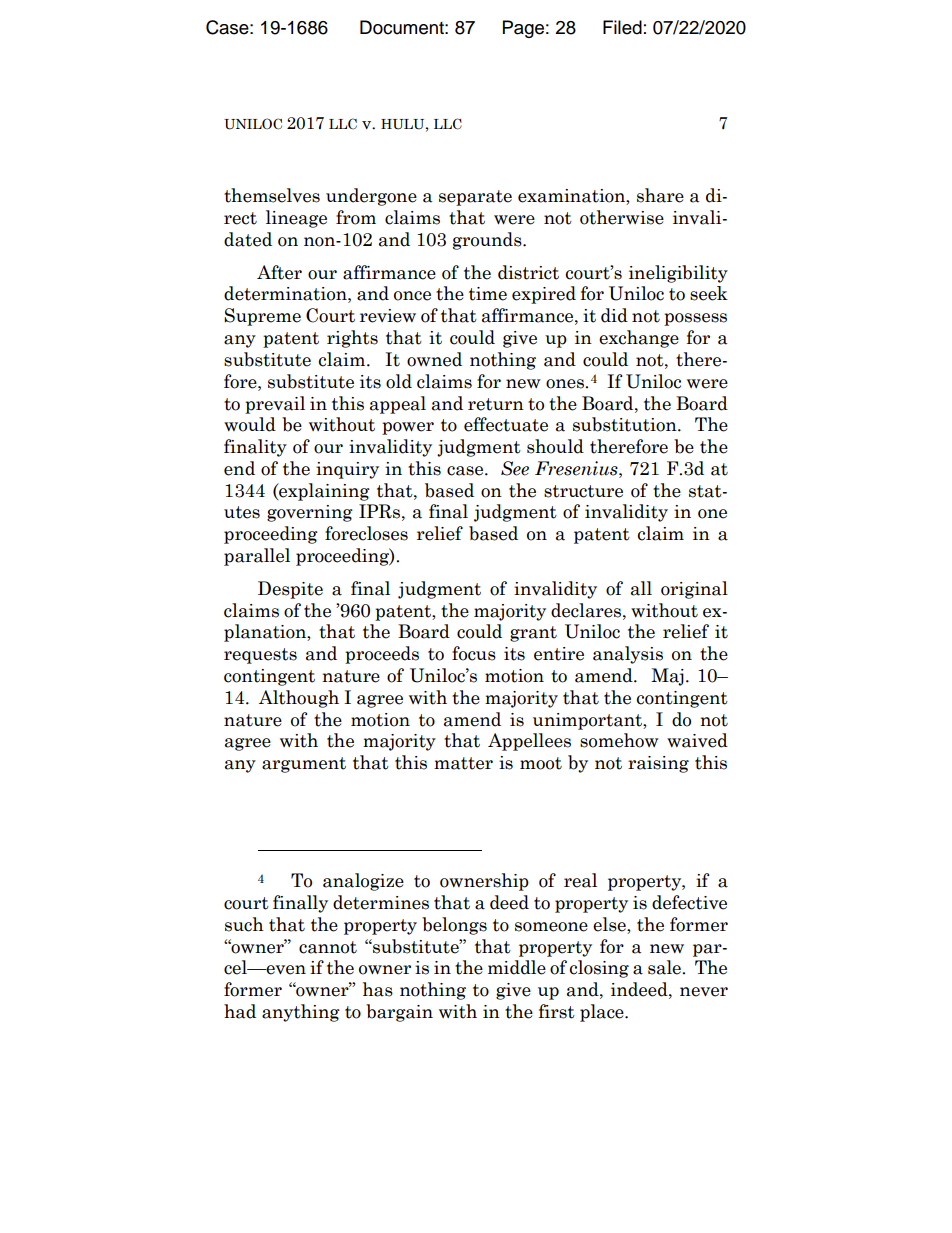  What do you see at coordinates (665, 967) in the image?
I see `sale` at bounding box center [665, 967].
